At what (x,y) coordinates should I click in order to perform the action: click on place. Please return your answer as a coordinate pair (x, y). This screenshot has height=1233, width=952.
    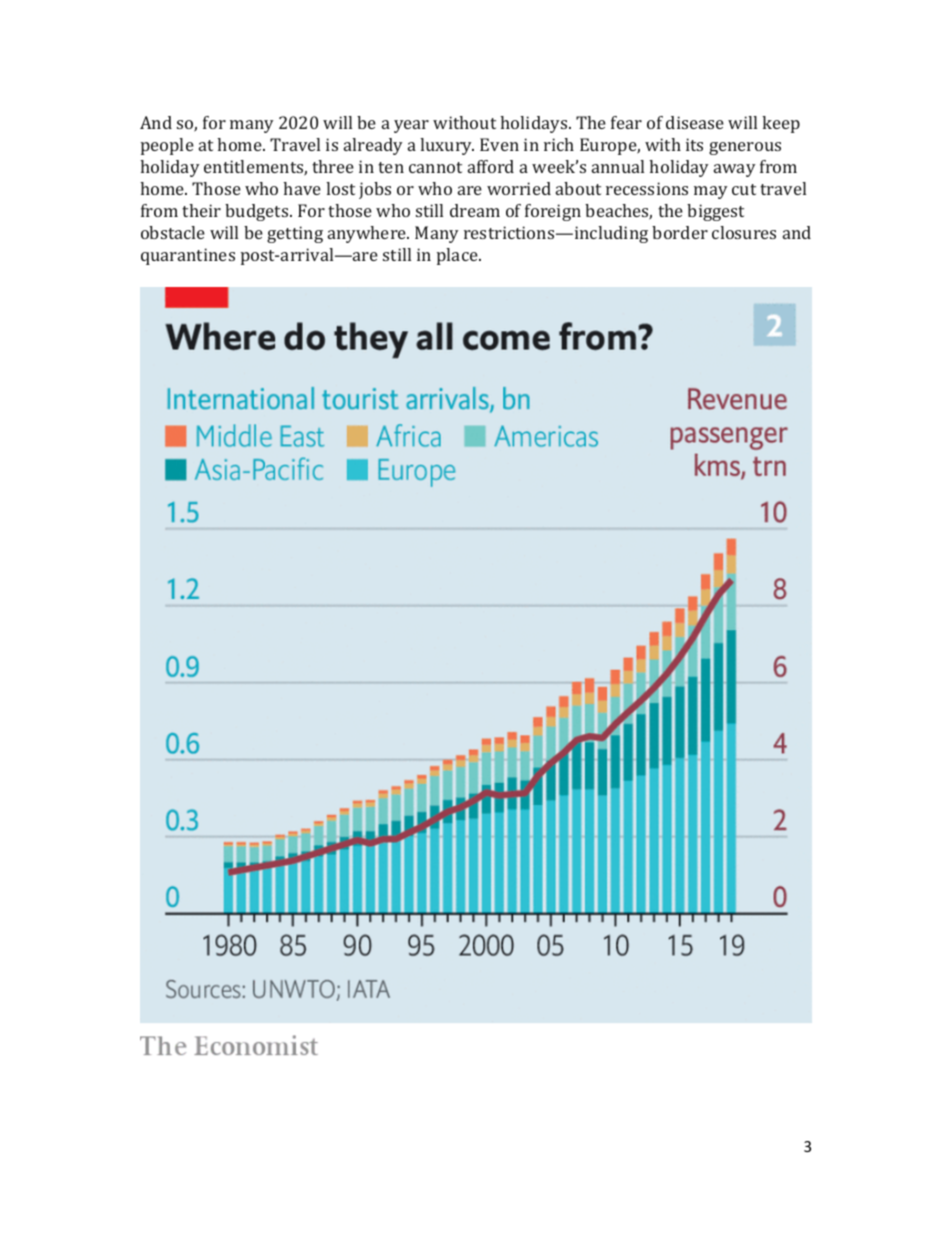
    Looking at the image, I should click on (458, 256).
